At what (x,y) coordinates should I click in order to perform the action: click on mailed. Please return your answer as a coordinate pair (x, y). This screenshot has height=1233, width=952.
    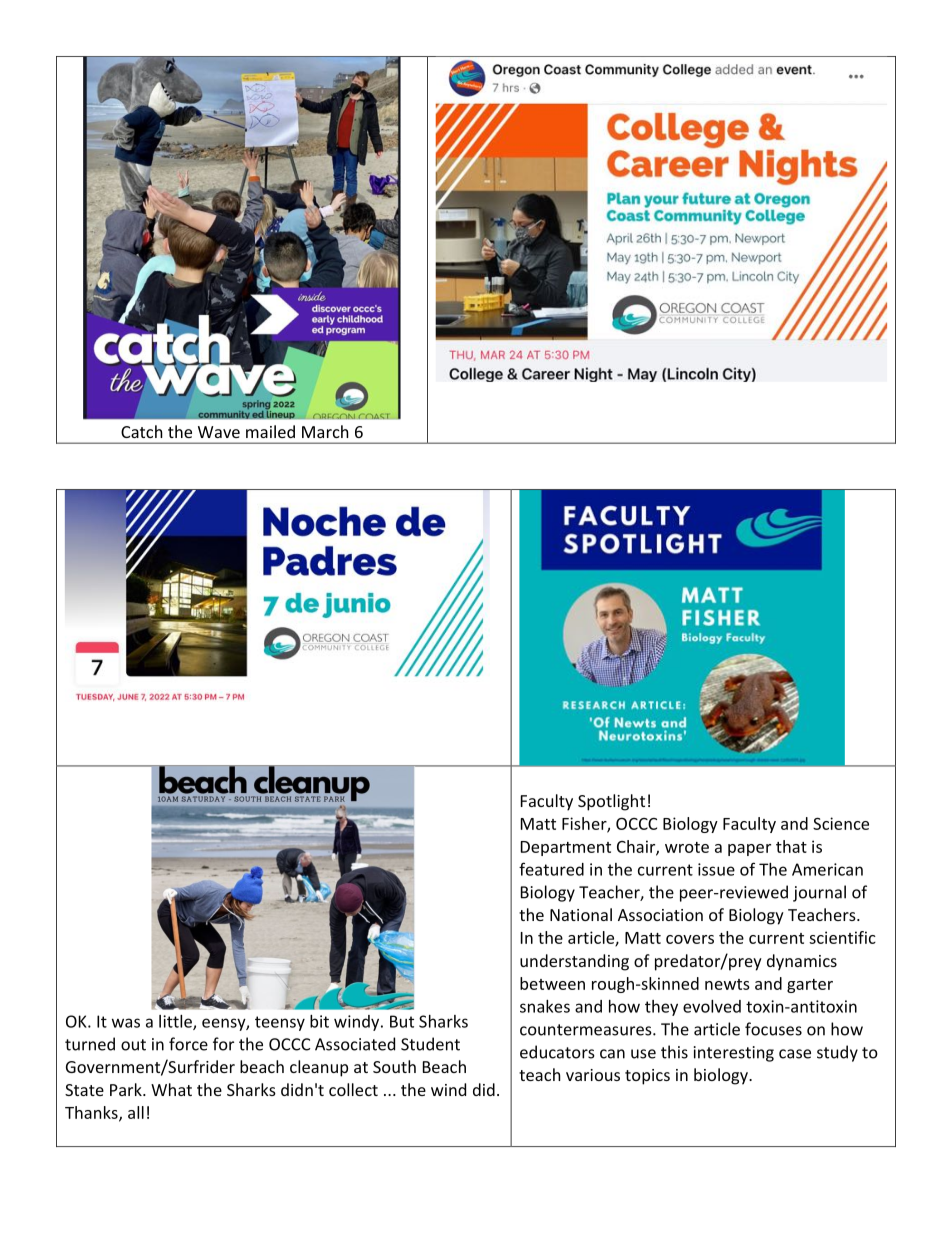
    Looking at the image, I should click on (270, 431).
